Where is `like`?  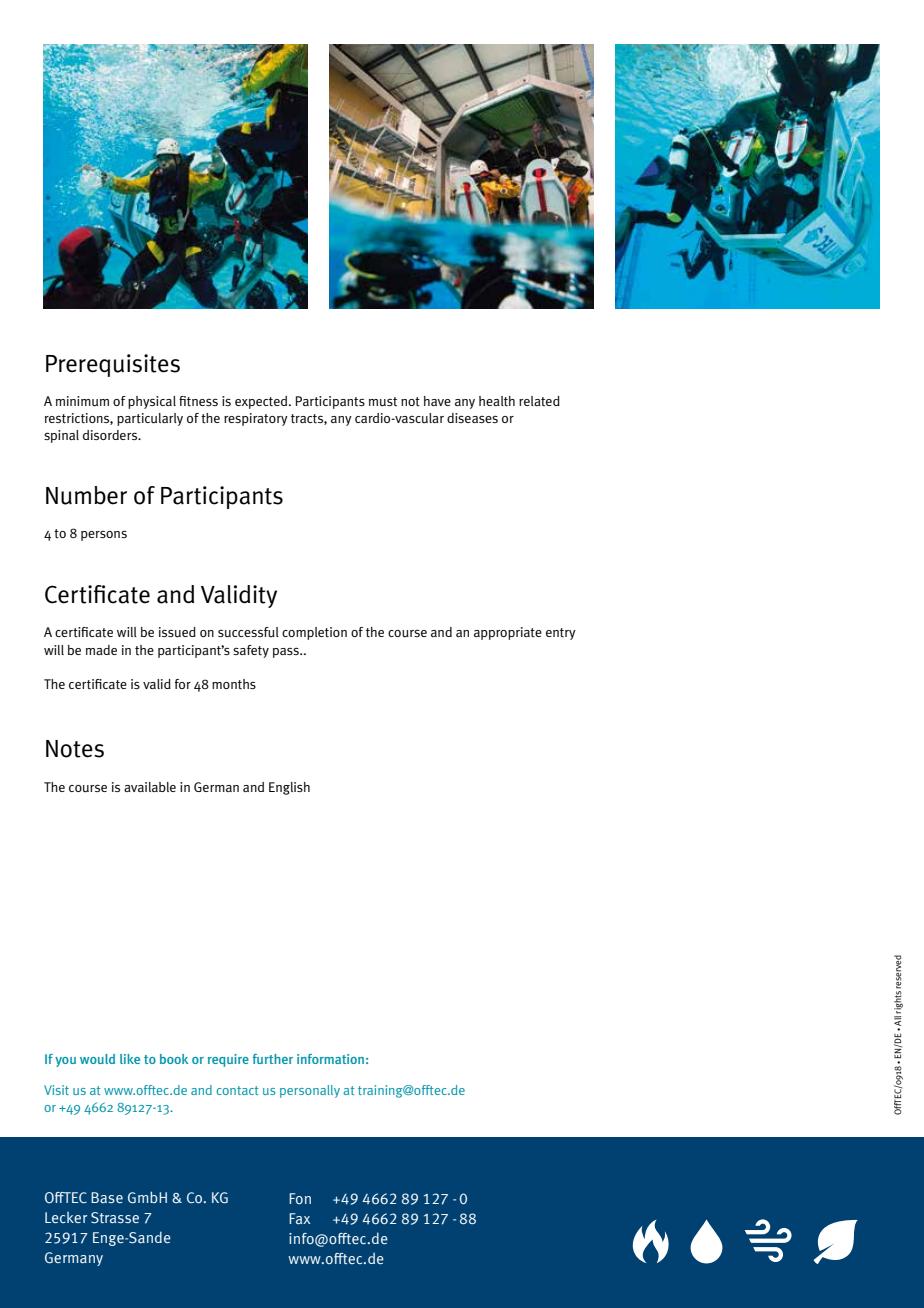
like is located at coordinates (130, 1059).
